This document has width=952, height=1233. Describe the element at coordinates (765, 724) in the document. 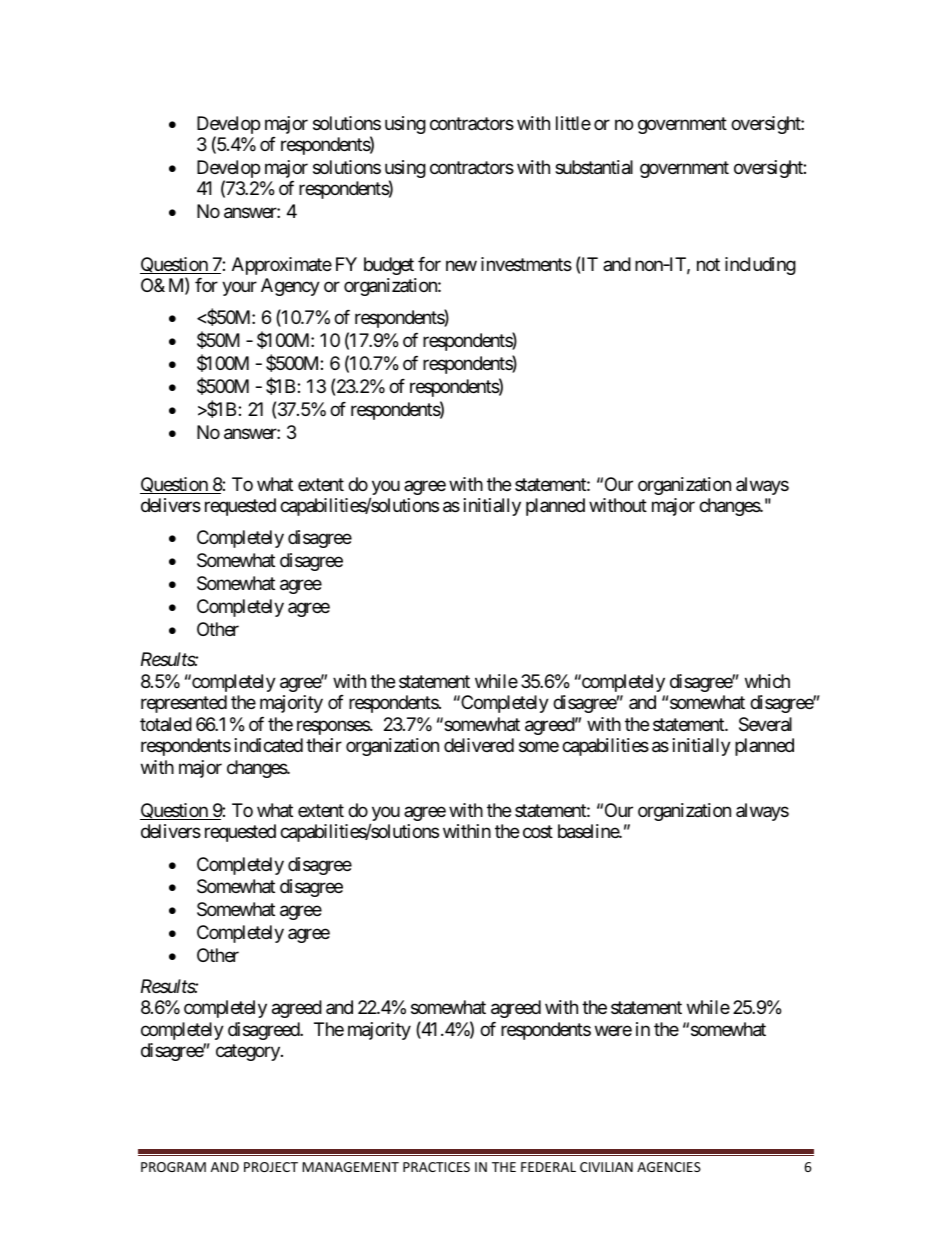

I see `Several` at that location.
